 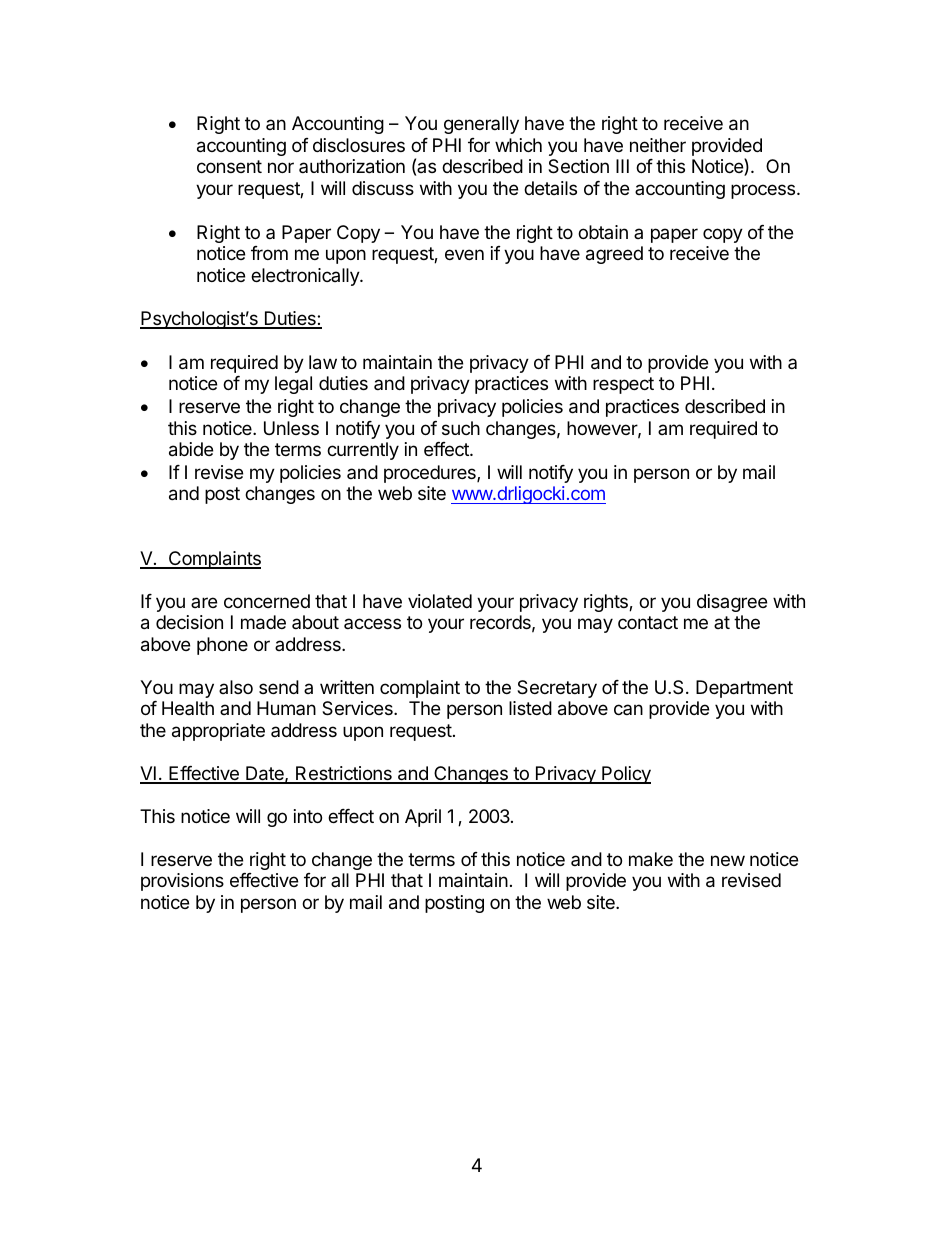 I want to click on April, so click(x=423, y=818).
